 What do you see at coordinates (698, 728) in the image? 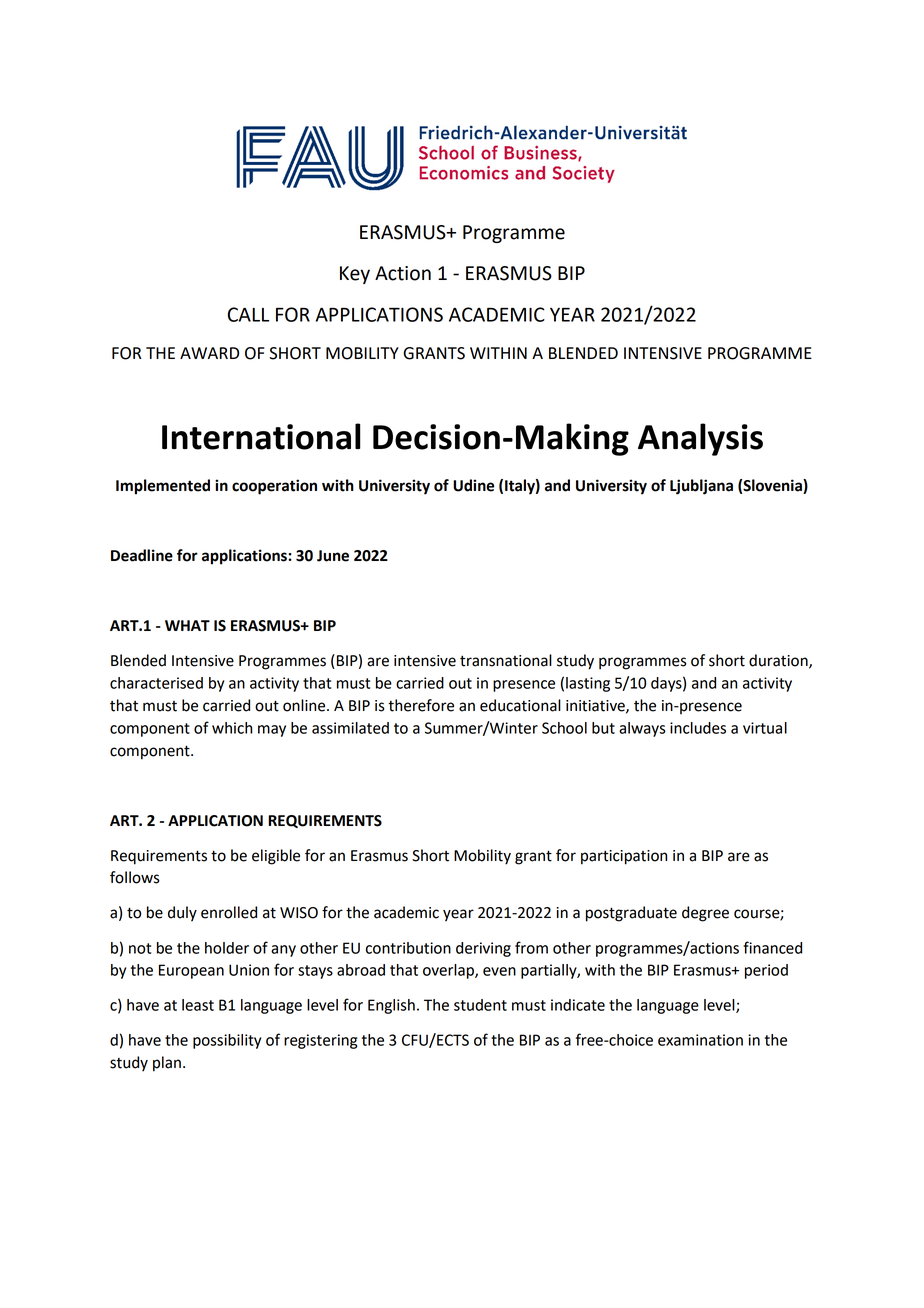
I see `includes` at bounding box center [698, 728].
